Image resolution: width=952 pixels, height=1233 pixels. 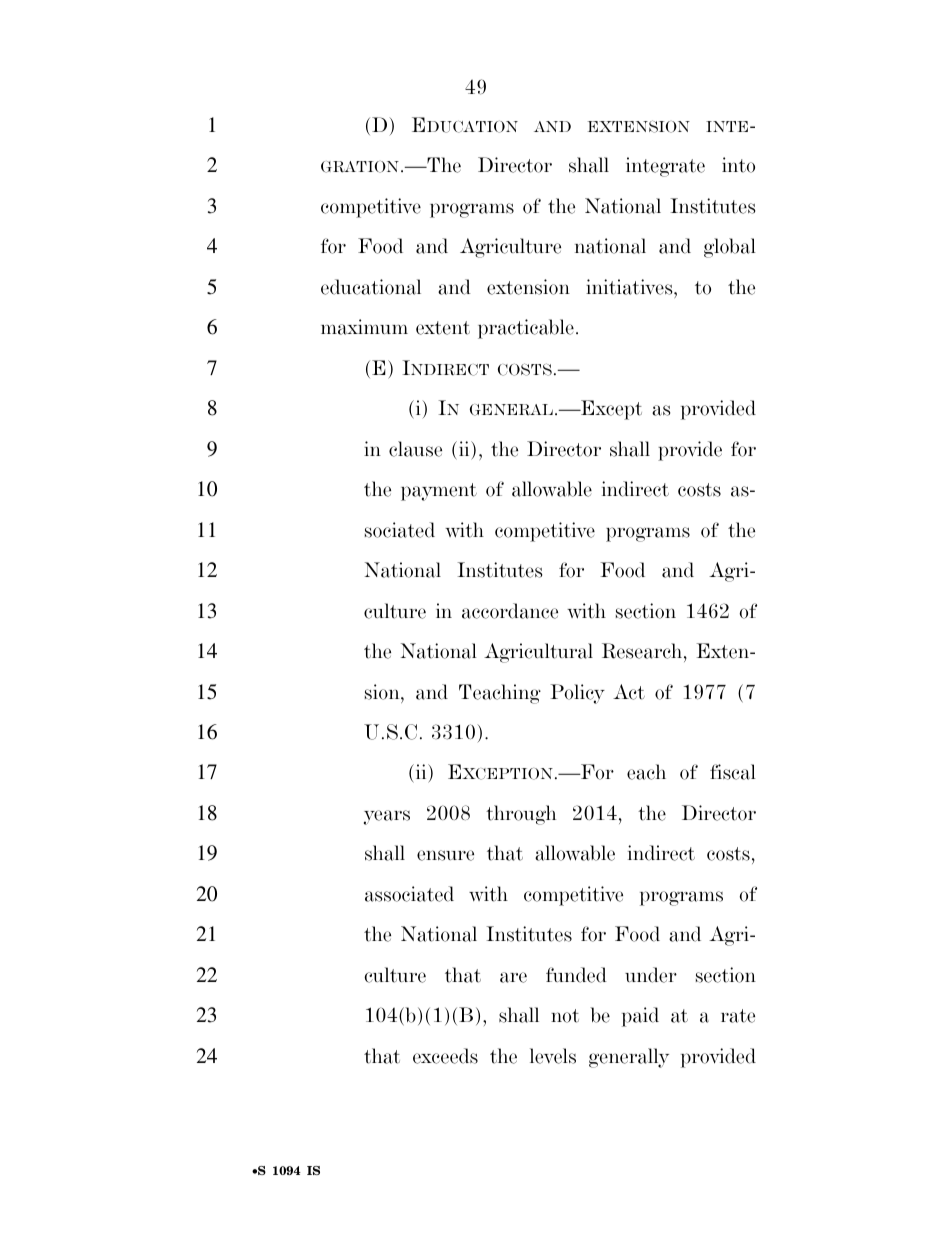 I want to click on paid, so click(x=640, y=1017).
